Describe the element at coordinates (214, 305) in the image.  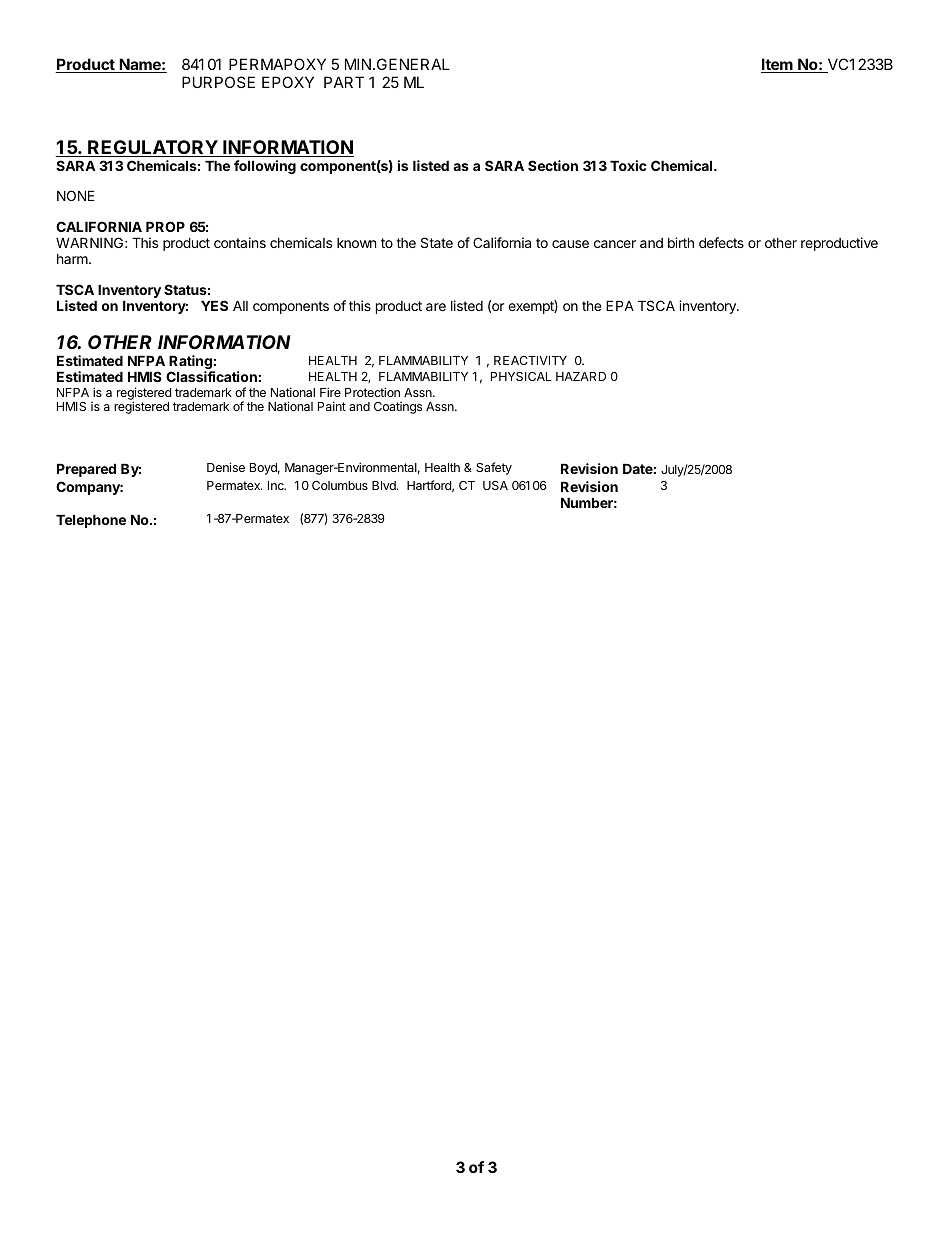
I see `YES` at that location.
